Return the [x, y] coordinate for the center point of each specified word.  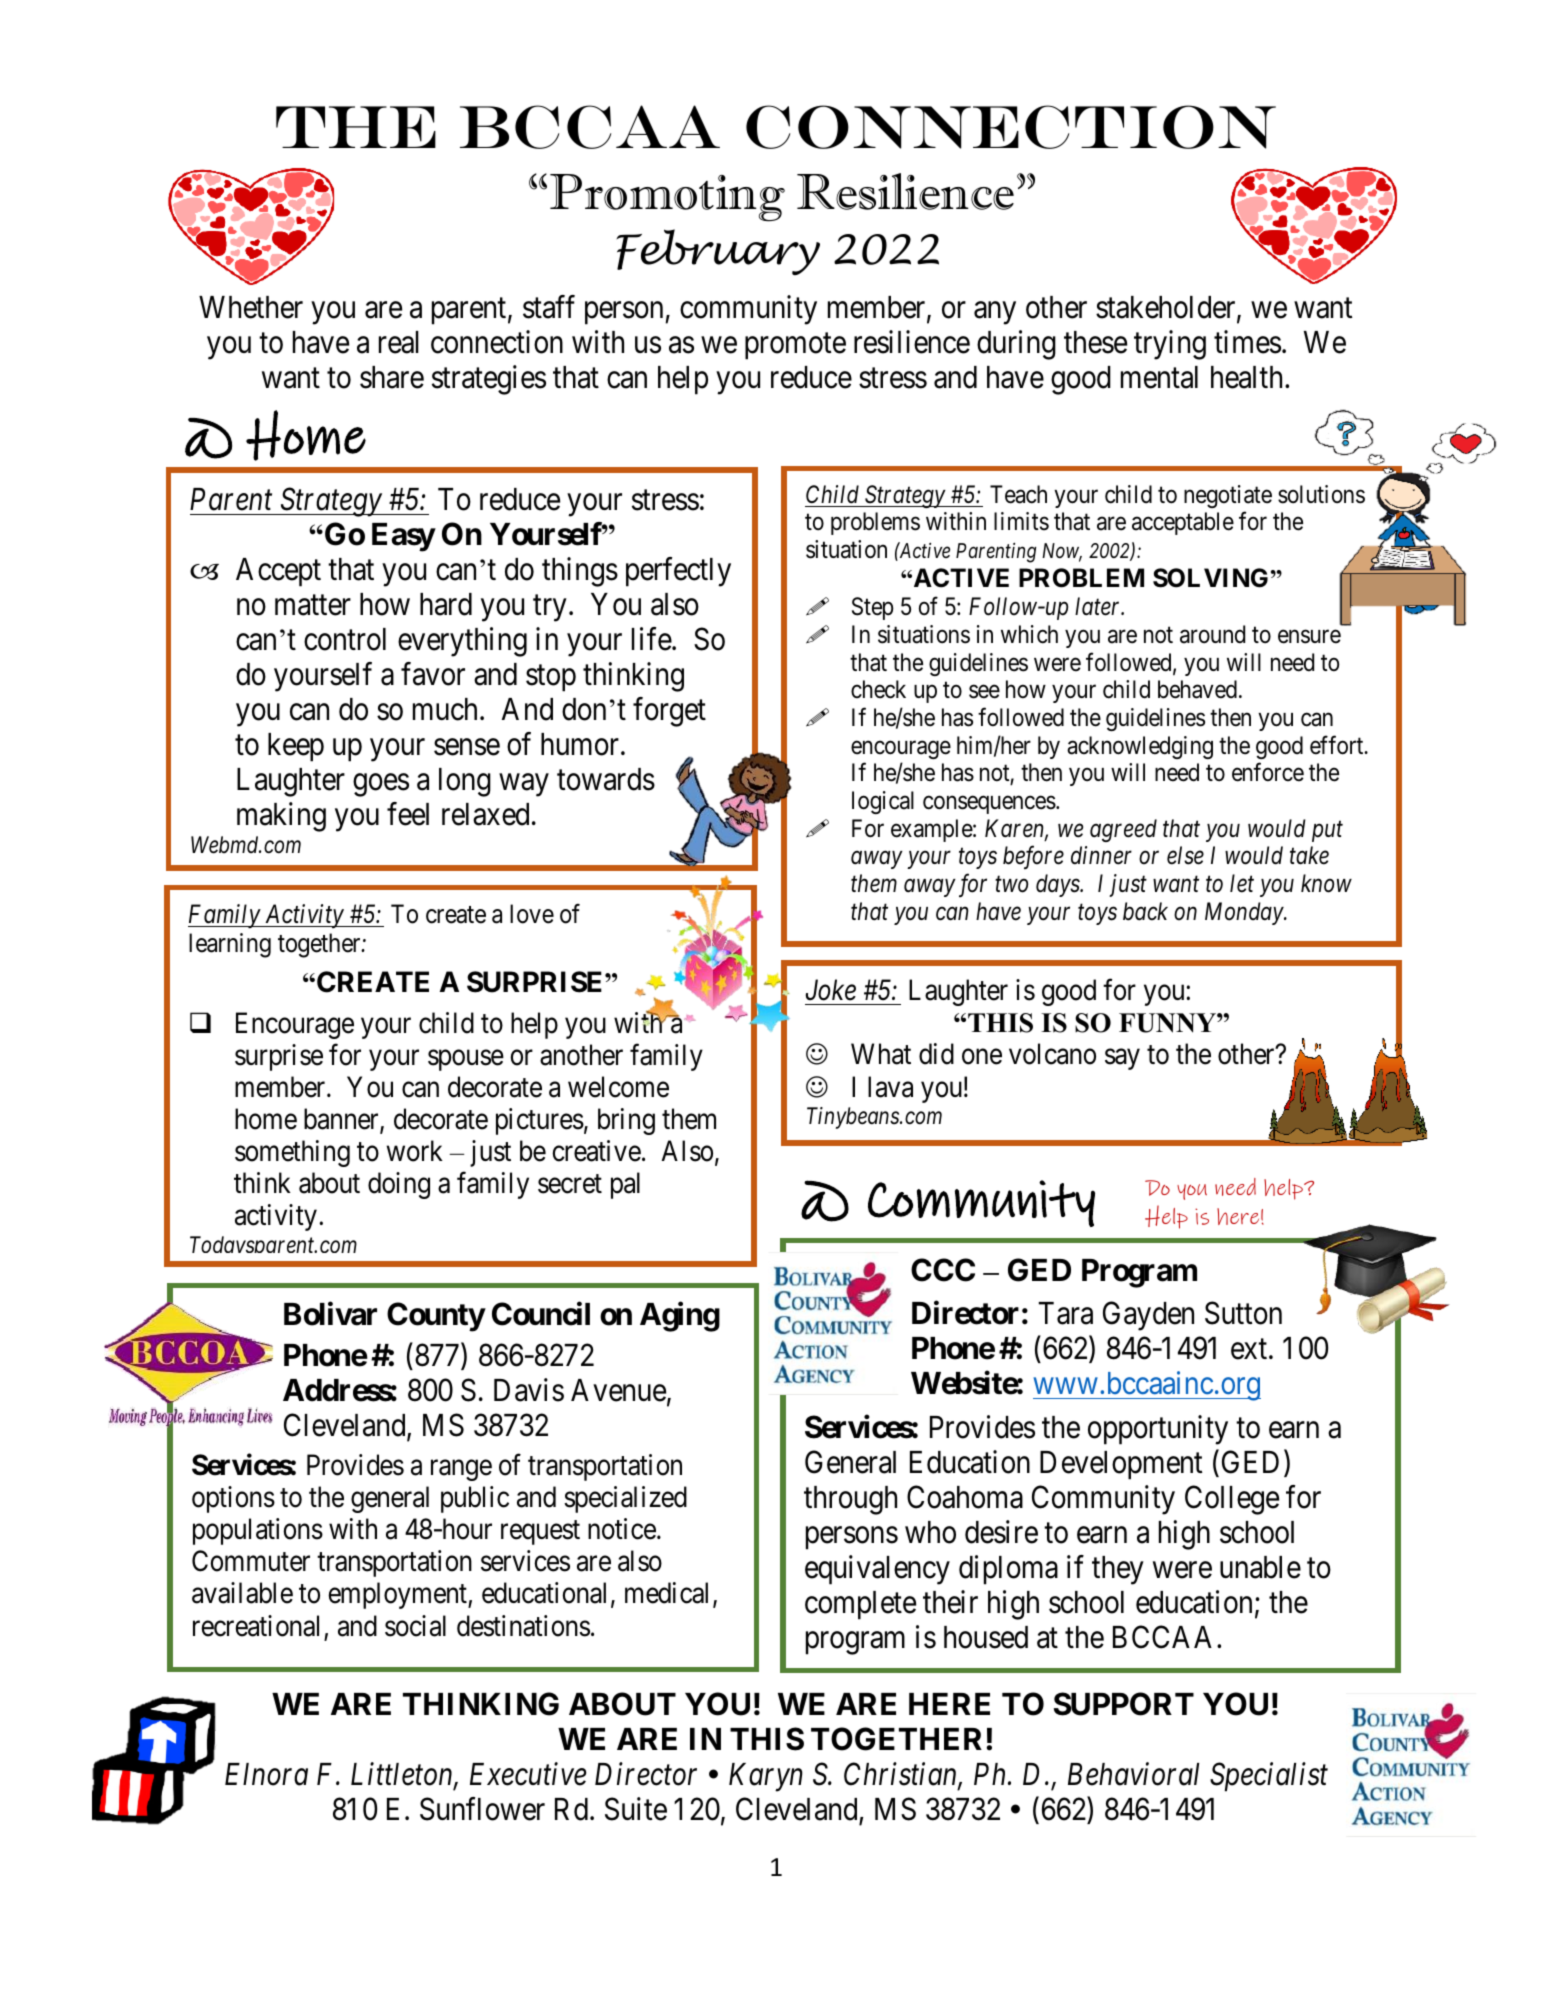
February [718, 252]
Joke [831, 990]
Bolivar [330, 1314]
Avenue [618, 1390]
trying [1170, 345]
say [1122, 1060]
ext [1250, 1350]
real [399, 342]
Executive [528, 1774]
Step [873, 608]
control [345, 639]
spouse [466, 1060]
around [1212, 634]
